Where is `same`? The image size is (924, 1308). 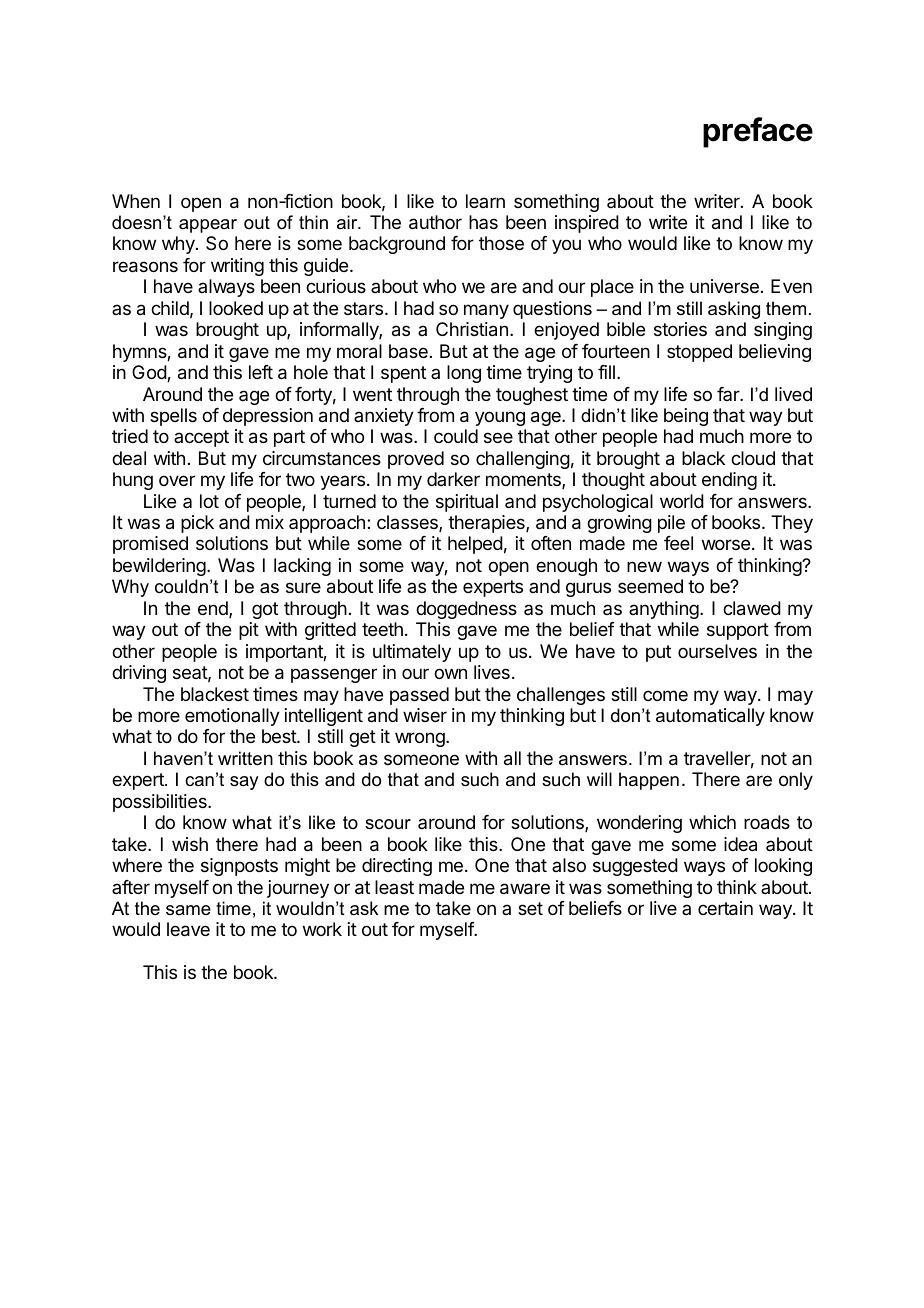
same is located at coordinates (188, 910).
